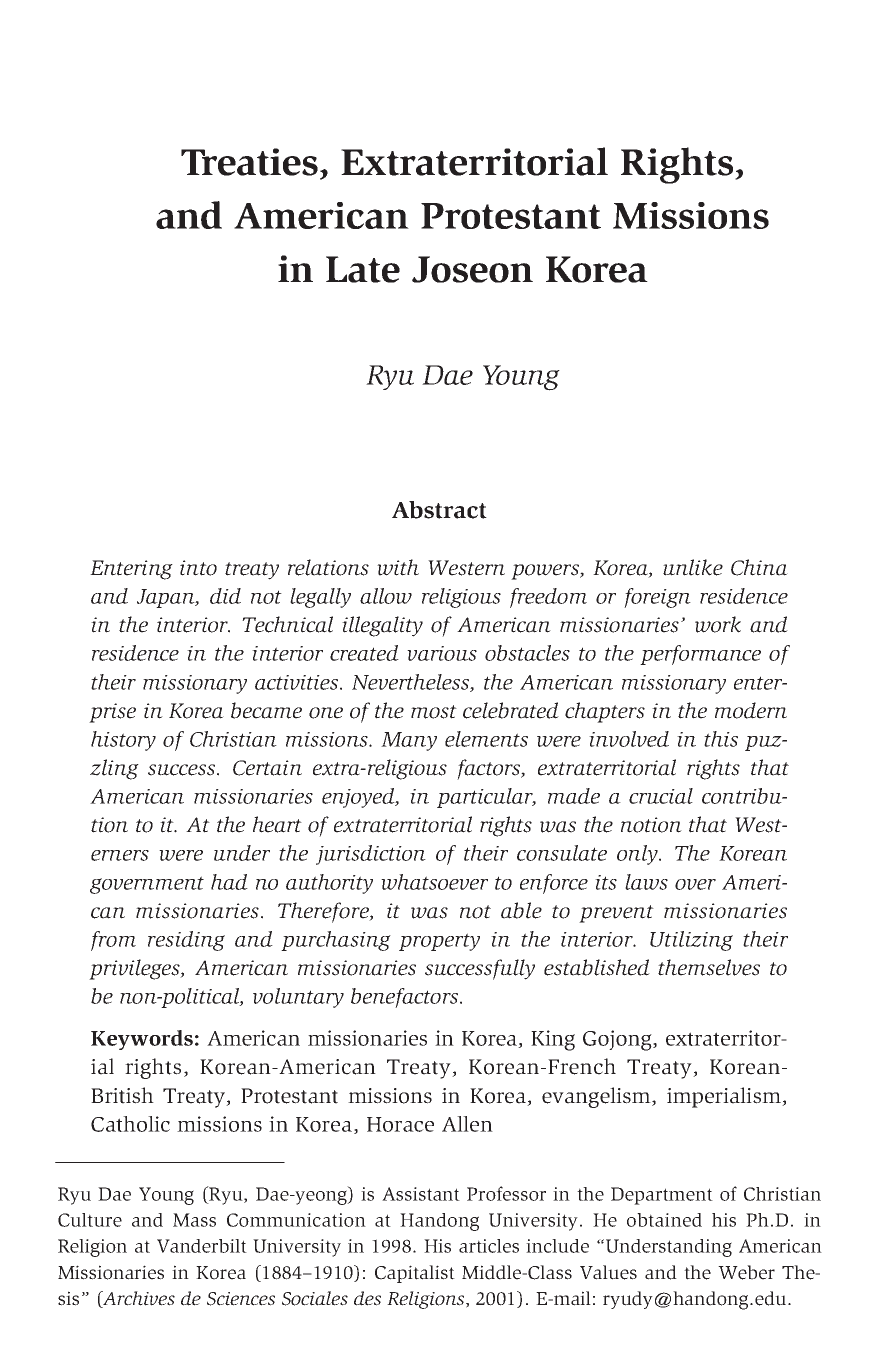 This screenshot has width=877, height=1372. I want to click on Treaties, so click(249, 162).
